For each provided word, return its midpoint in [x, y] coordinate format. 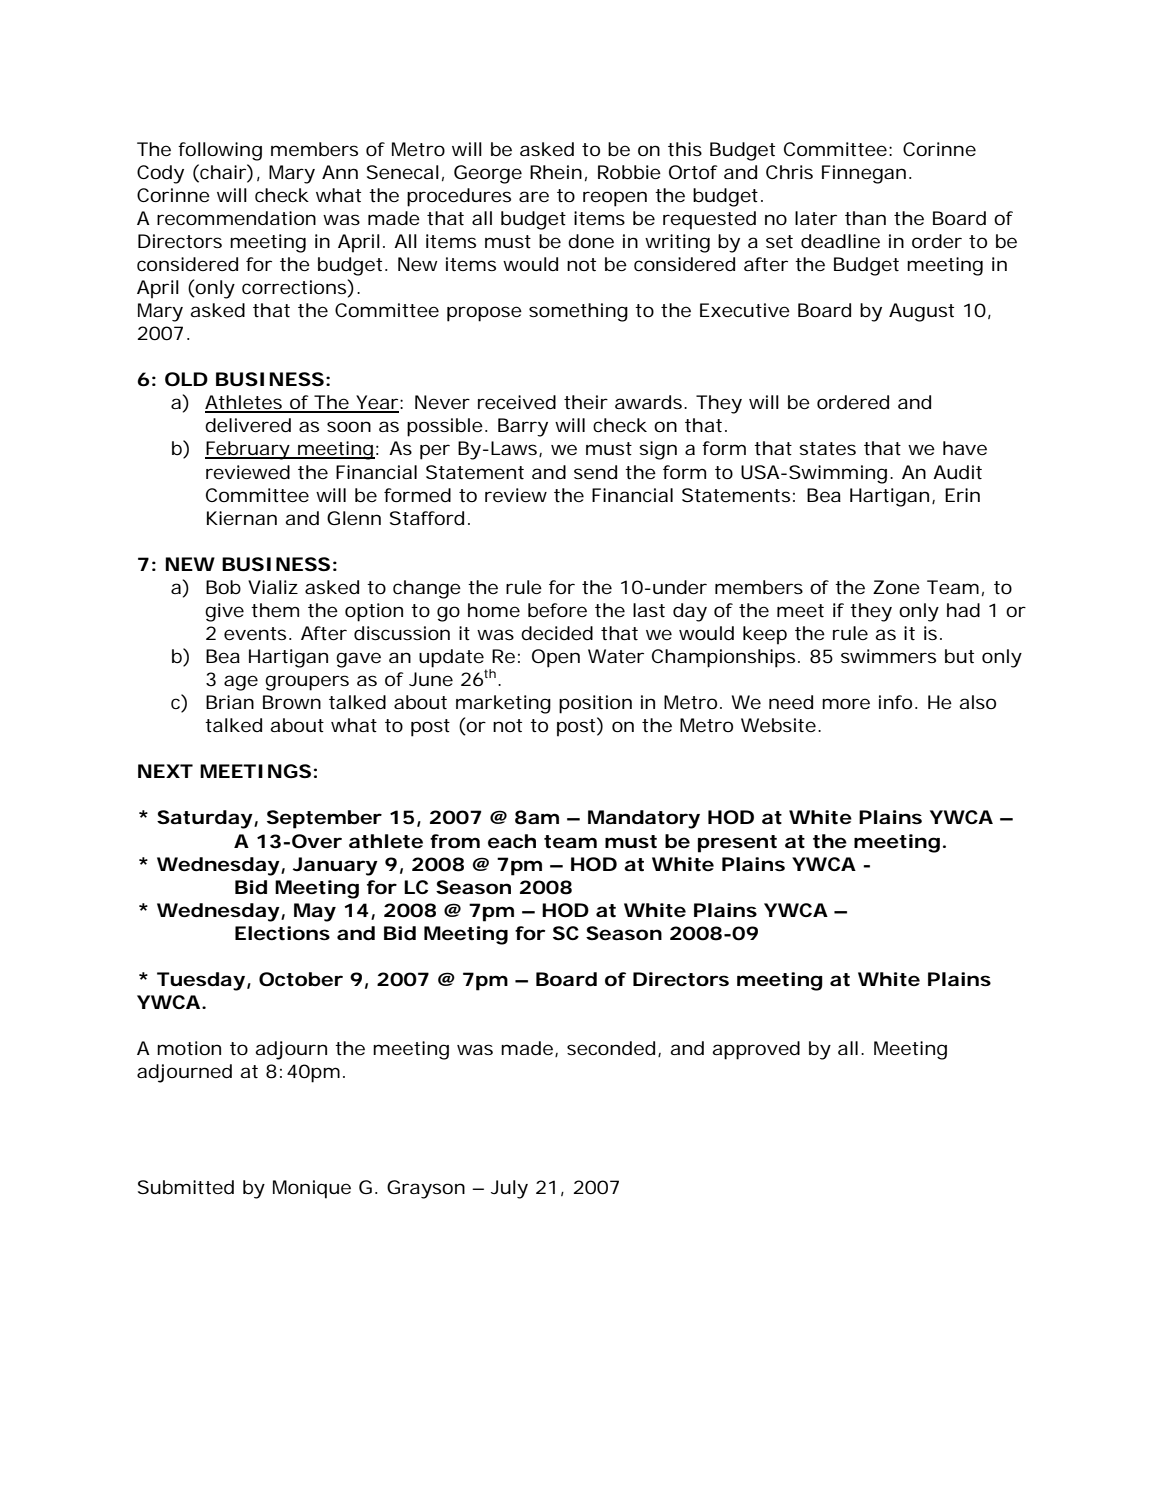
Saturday [205, 819]
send [595, 472]
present [737, 844]
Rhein [556, 172]
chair [223, 171]
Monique [312, 1189]
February [248, 450]
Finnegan [864, 174]
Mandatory [644, 819]
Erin [962, 495]
